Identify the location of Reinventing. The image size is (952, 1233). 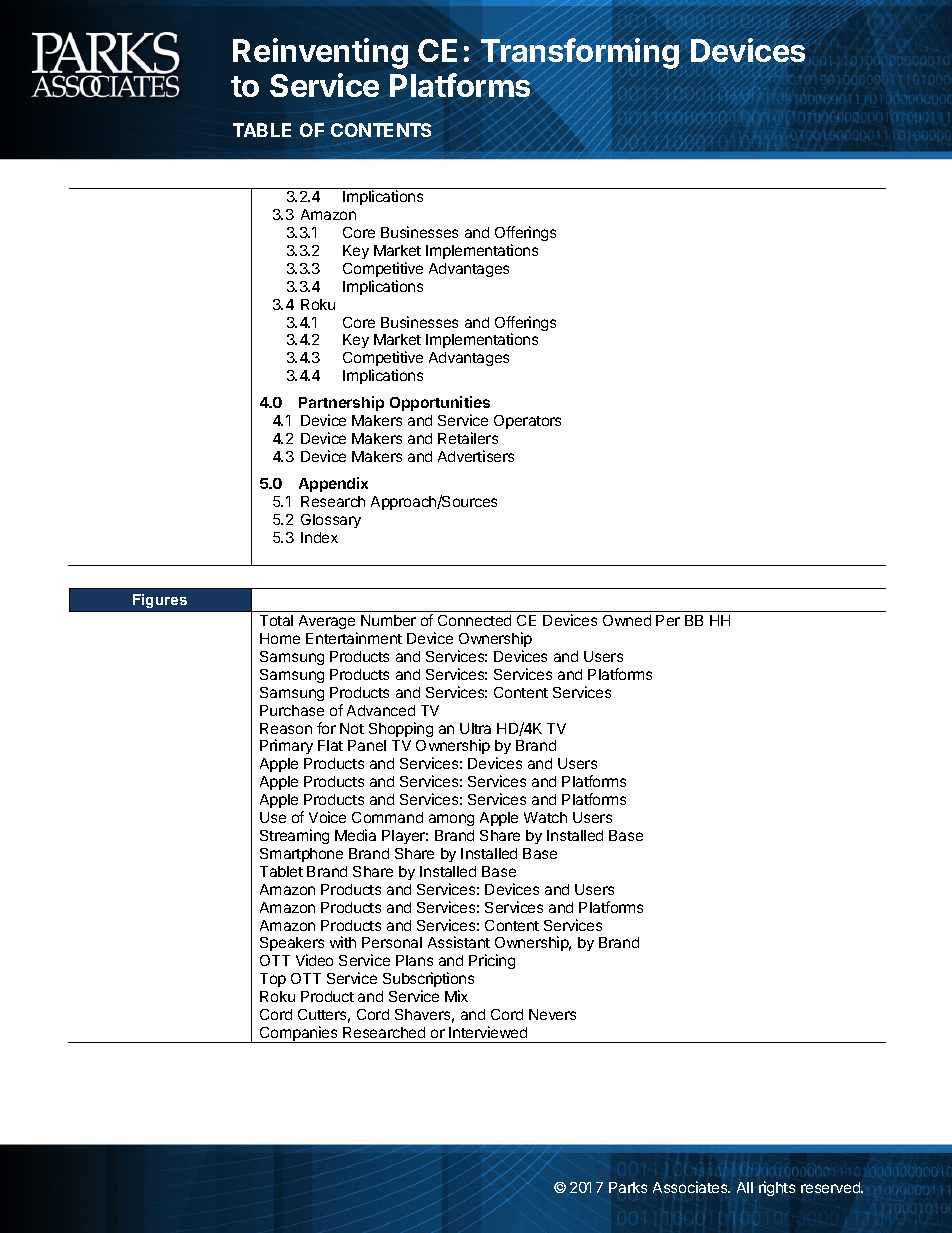
(320, 53).
